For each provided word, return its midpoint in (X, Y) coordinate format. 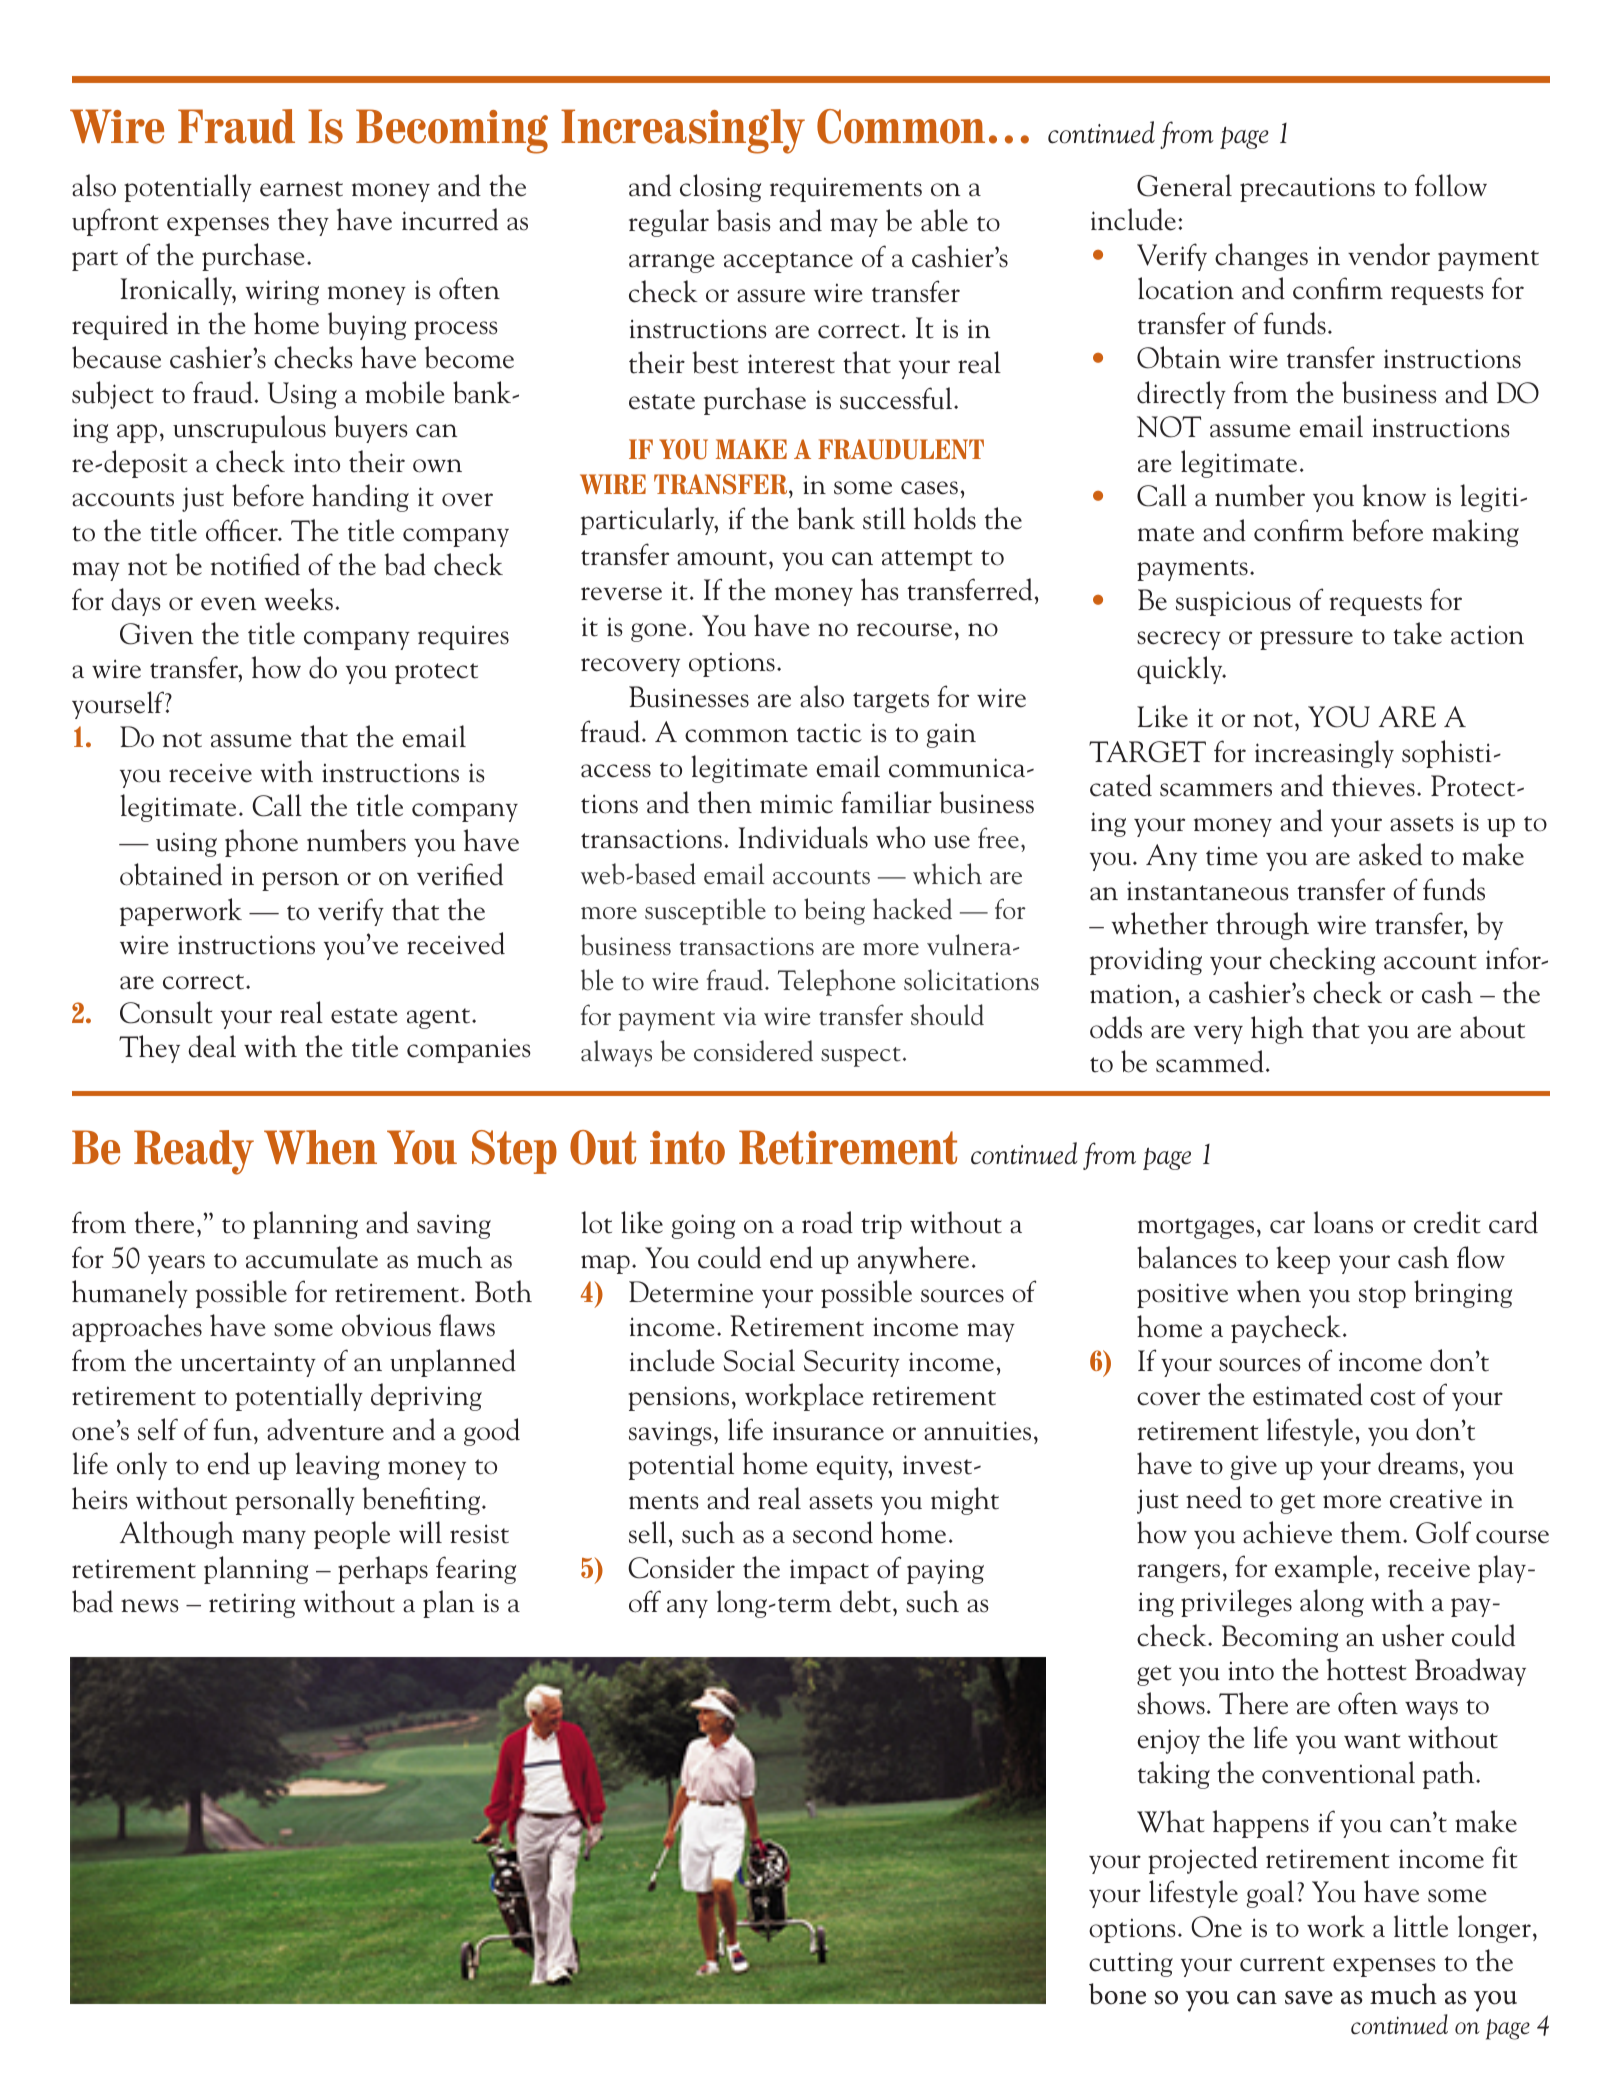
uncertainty (248, 1364)
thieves (1373, 785)
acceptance (788, 262)
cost (1392, 1398)
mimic (796, 804)
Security (852, 1363)
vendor (1389, 254)
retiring (252, 1605)
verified (460, 874)
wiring (282, 292)
